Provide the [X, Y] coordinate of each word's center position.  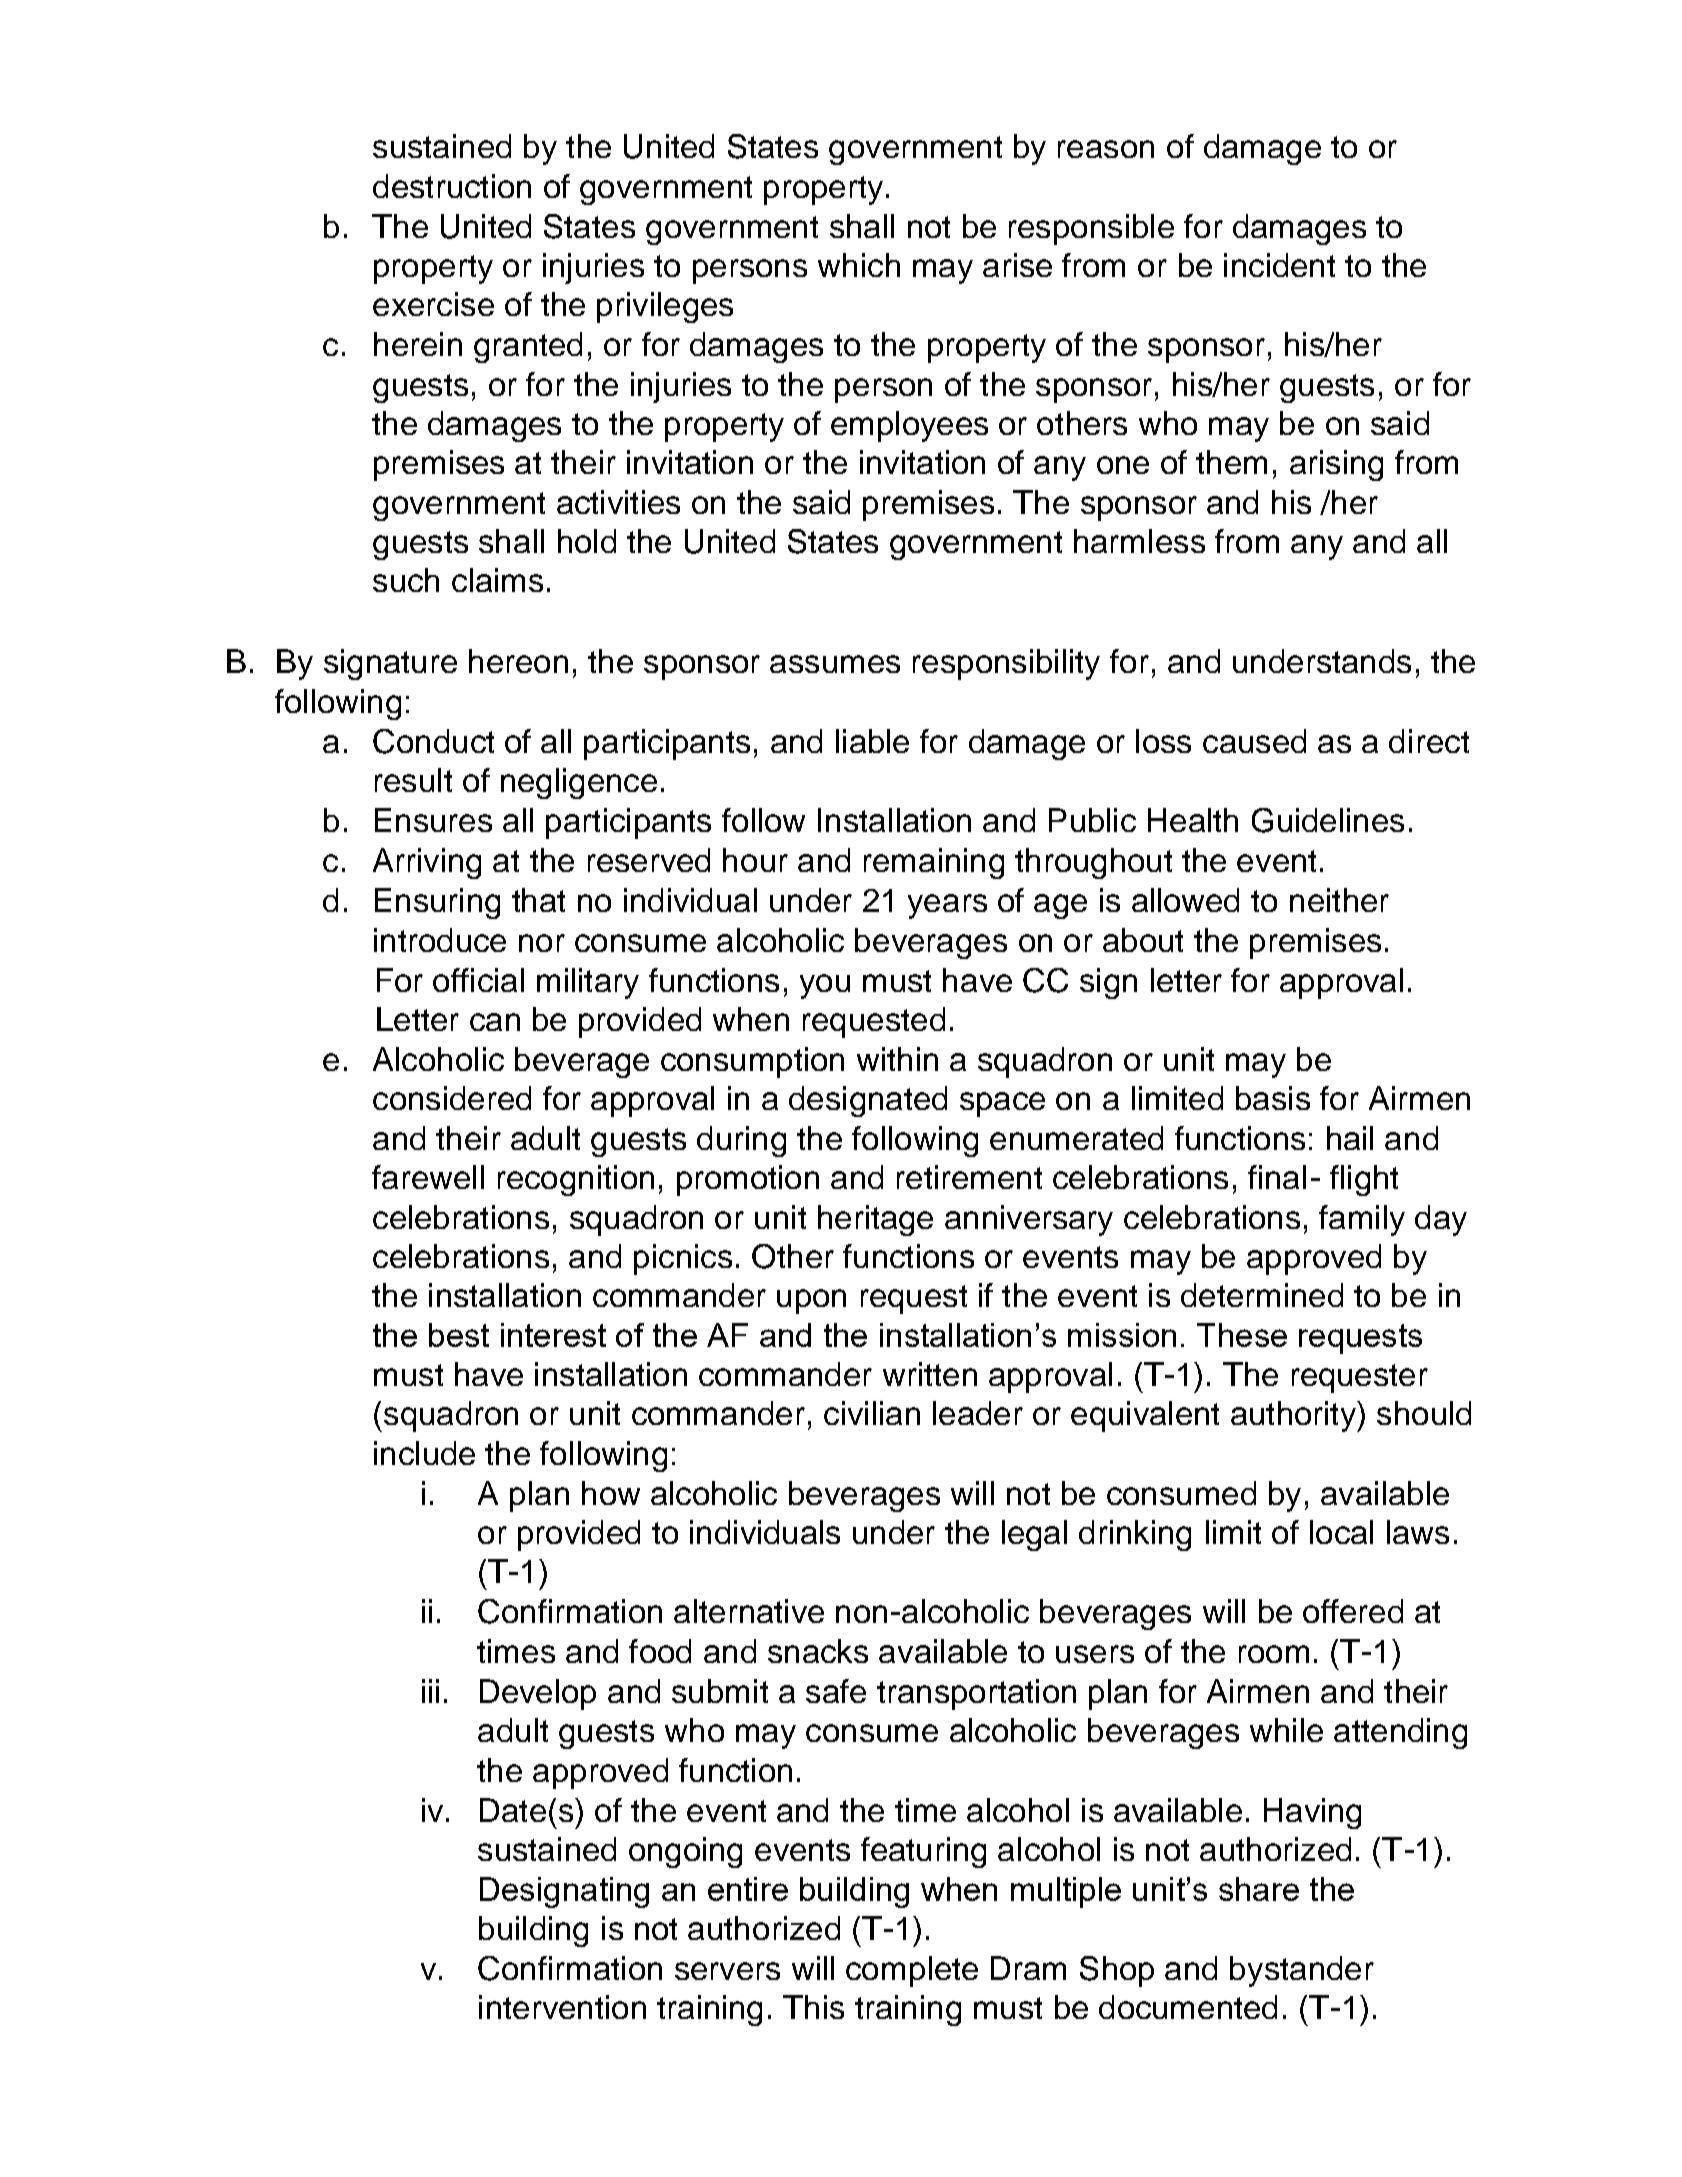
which [859, 265]
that [538, 900]
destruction [452, 186]
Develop [538, 1694]
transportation [976, 1694]
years [947, 906]
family [1362, 1220]
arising [1336, 465]
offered [1353, 1611]
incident [1279, 265]
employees [909, 426]
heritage [875, 1220]
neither [1339, 900]
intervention [562, 2007]
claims [497, 580]
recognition [576, 1180]
